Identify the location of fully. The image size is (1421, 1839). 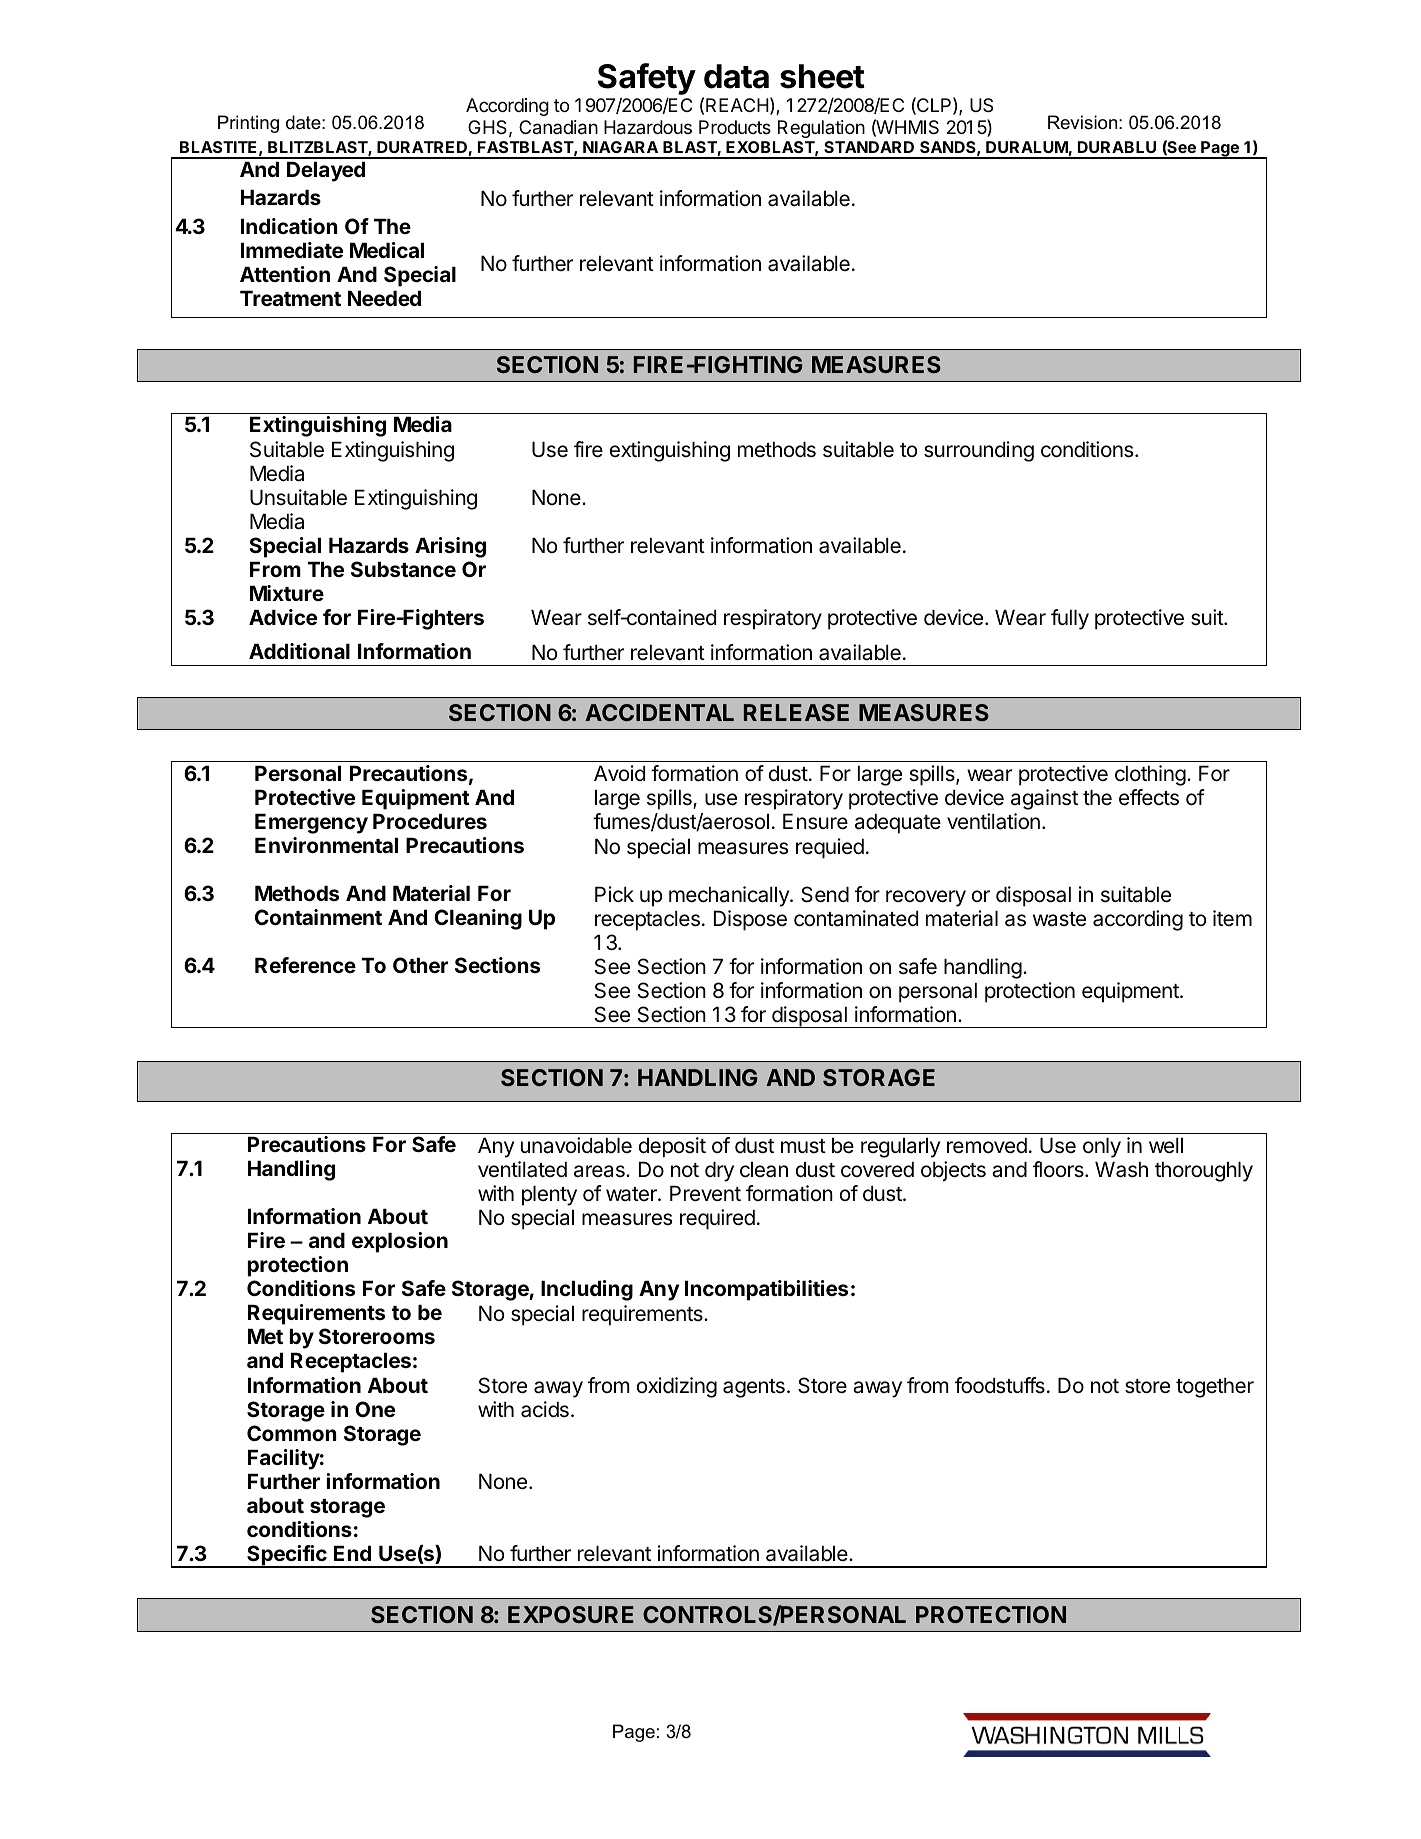
(1070, 619).
